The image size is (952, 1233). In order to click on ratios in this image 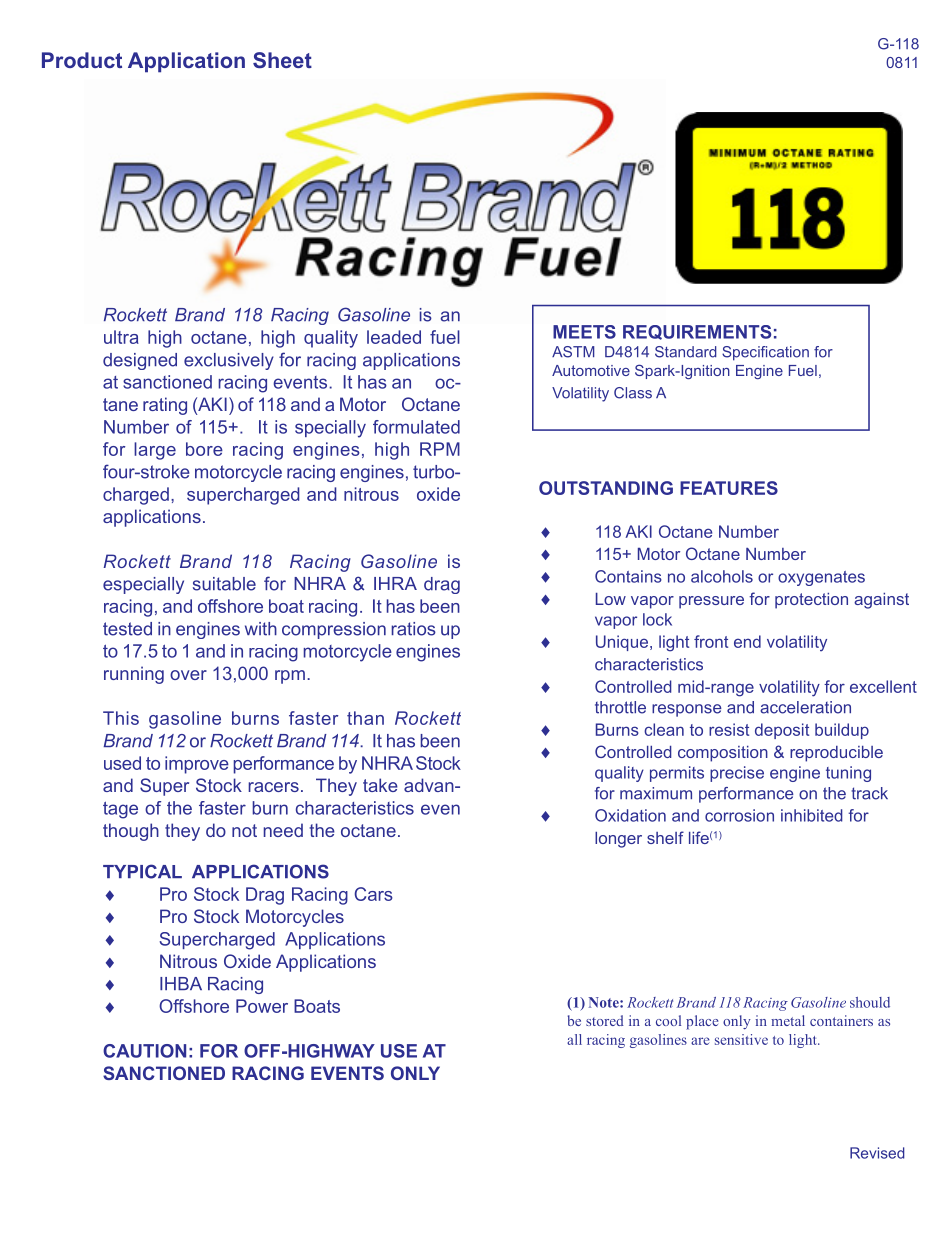, I will do `click(413, 629)`.
